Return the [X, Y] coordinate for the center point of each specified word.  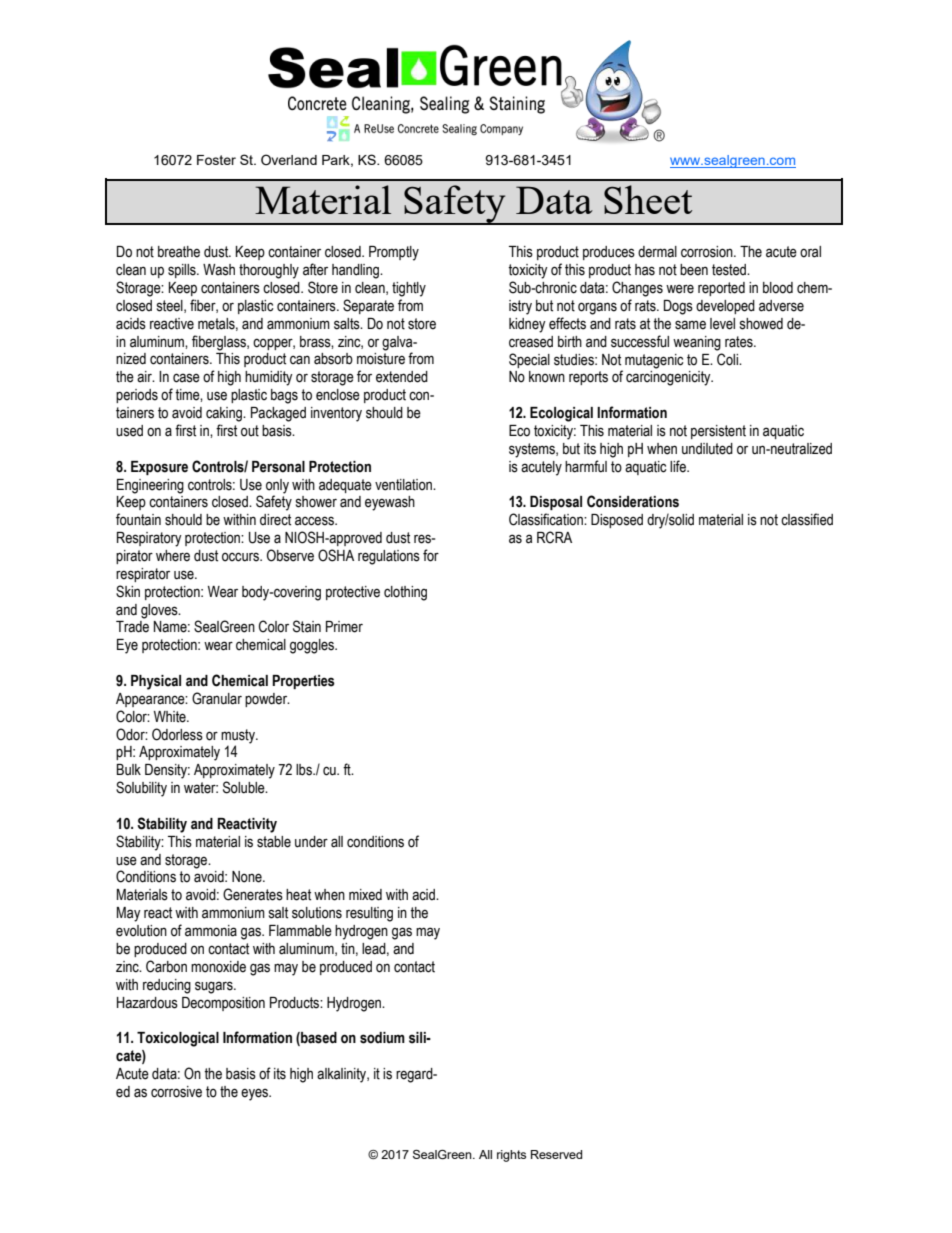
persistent [718, 432]
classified [807, 519]
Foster [216, 160]
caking [225, 414]
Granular [217, 698]
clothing [405, 593]
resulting [369, 914]
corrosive [176, 1092]
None [248, 877]
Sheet [648, 199]
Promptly [394, 253]
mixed [365, 895]
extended [402, 377]
